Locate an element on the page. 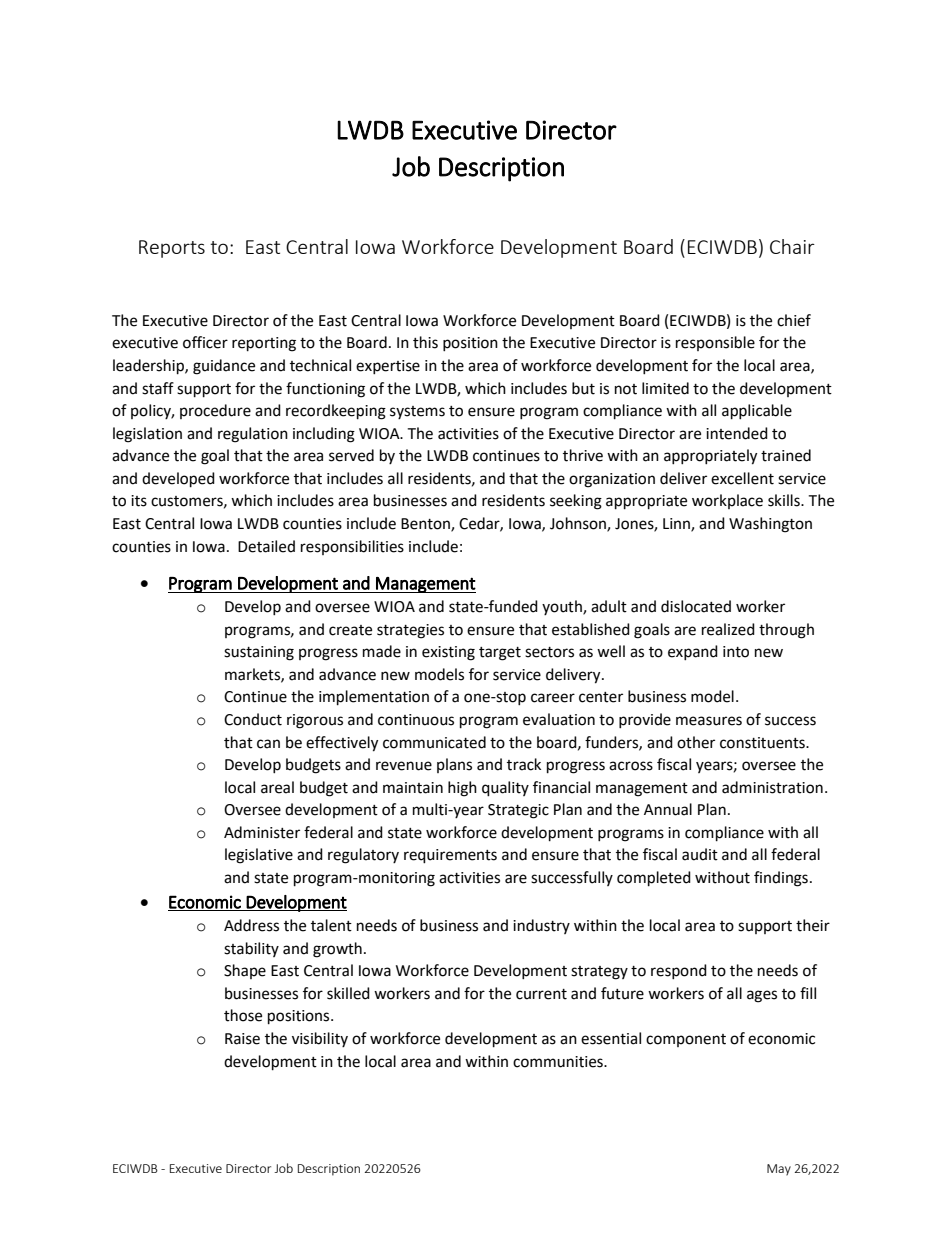  Conduct is located at coordinates (253, 719).
